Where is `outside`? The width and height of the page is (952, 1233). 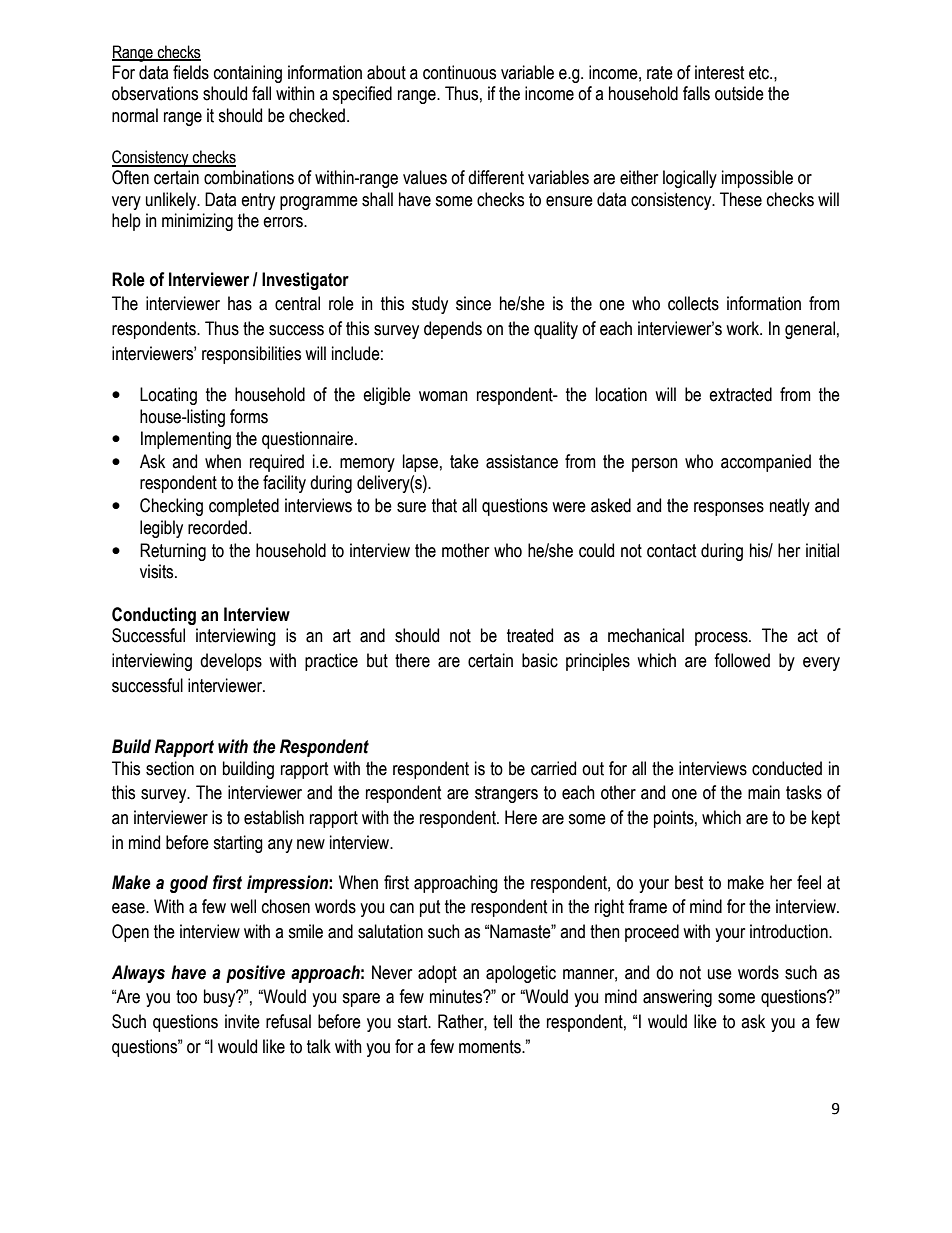 outside is located at coordinates (739, 93).
